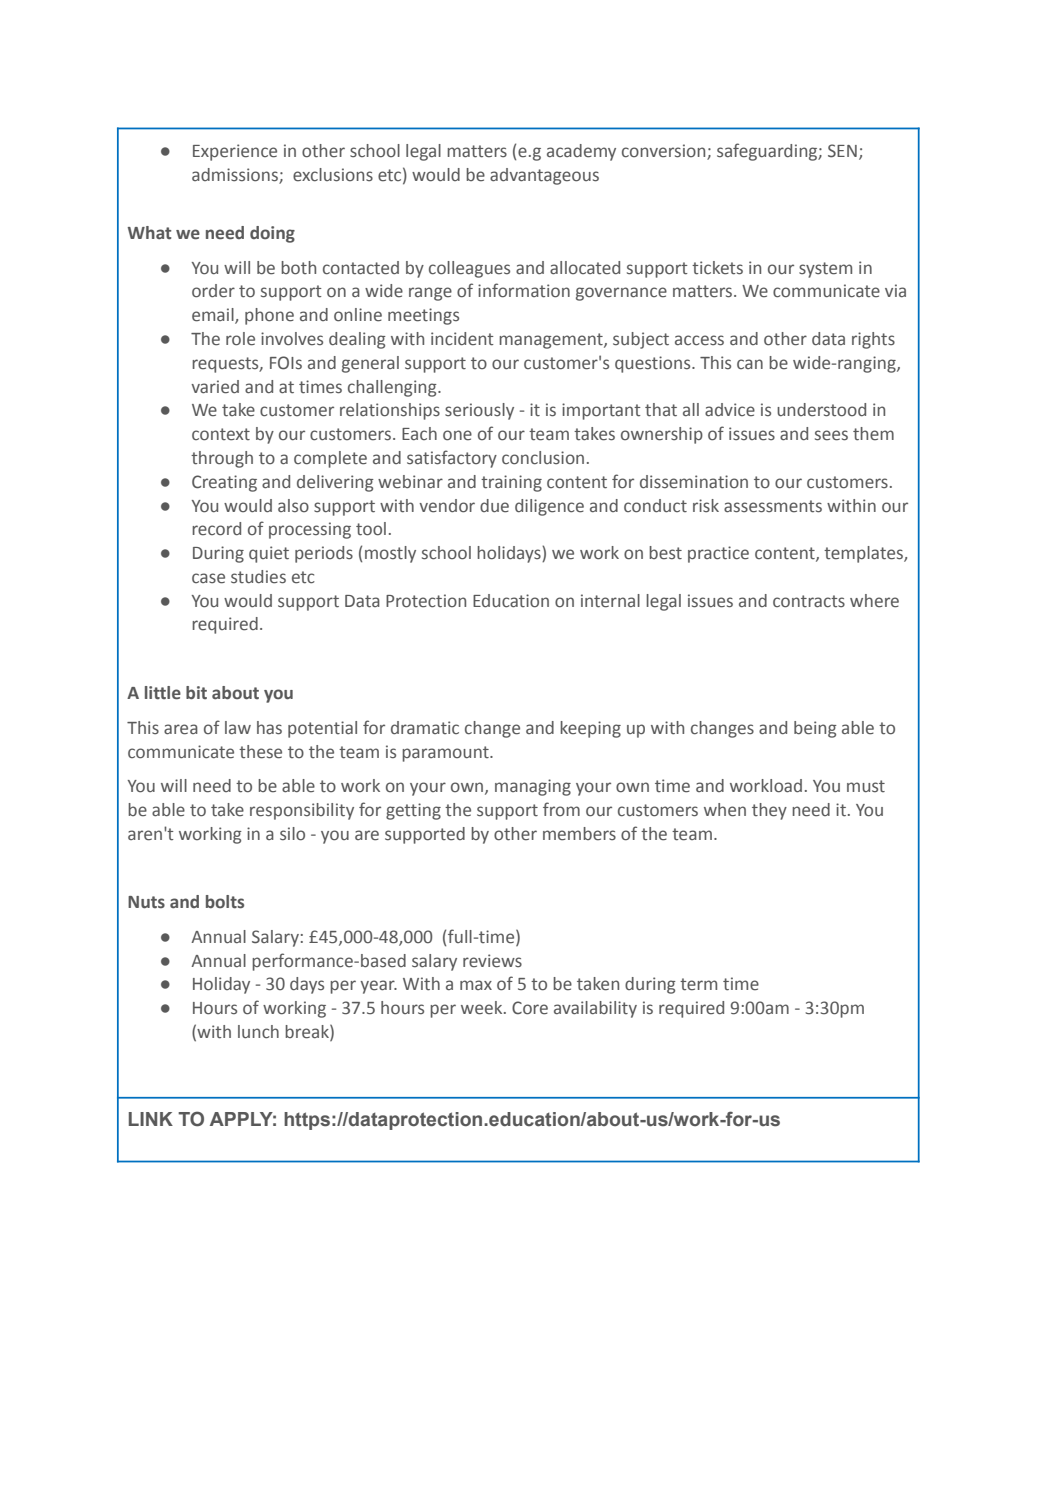 Image resolution: width=1056 pixels, height=1492 pixels. Describe the element at coordinates (750, 364) in the screenshot. I see `can` at that location.
